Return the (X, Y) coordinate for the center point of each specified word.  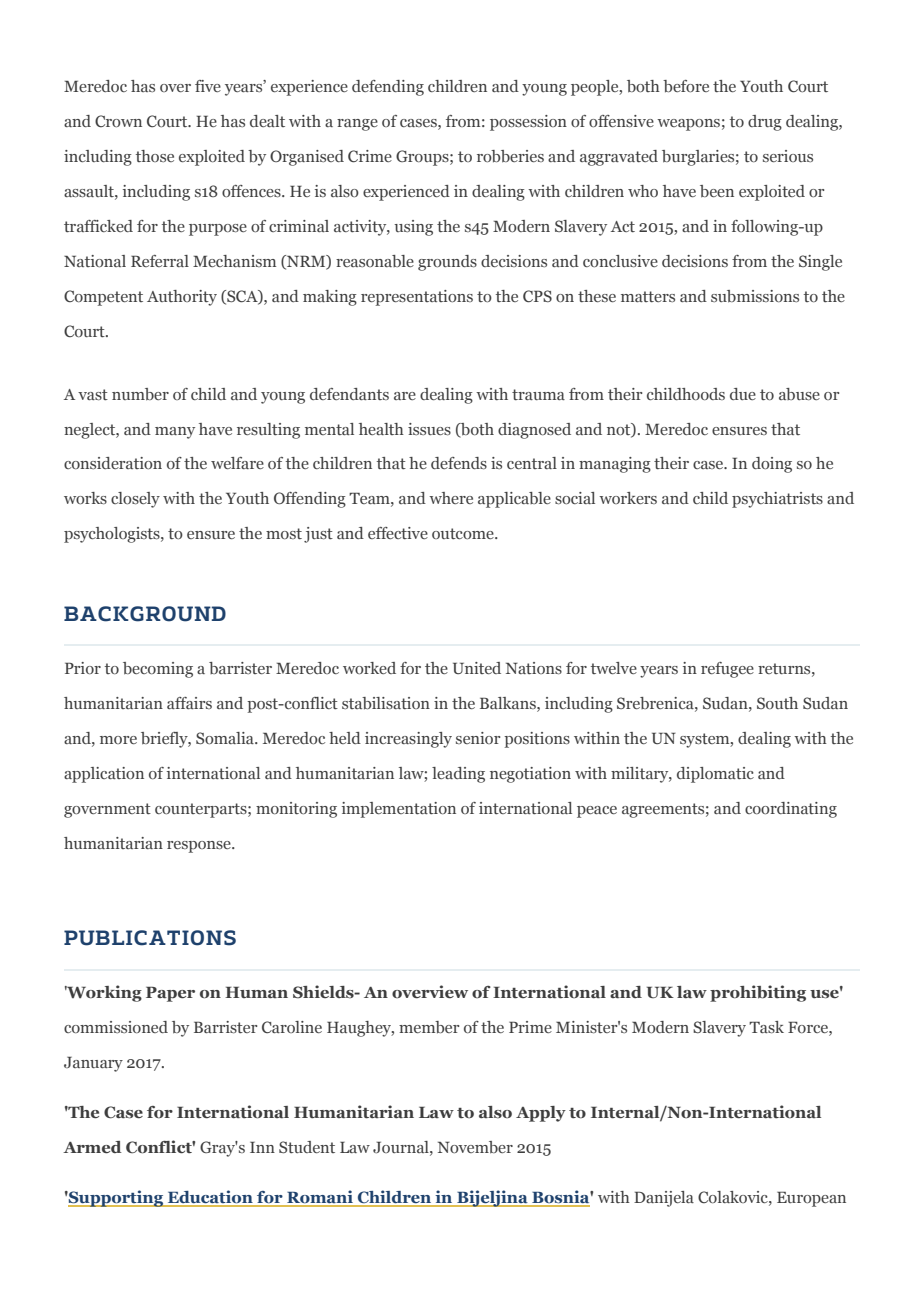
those (155, 156)
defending (388, 88)
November (475, 1147)
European (811, 1199)
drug (765, 123)
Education (210, 1198)
